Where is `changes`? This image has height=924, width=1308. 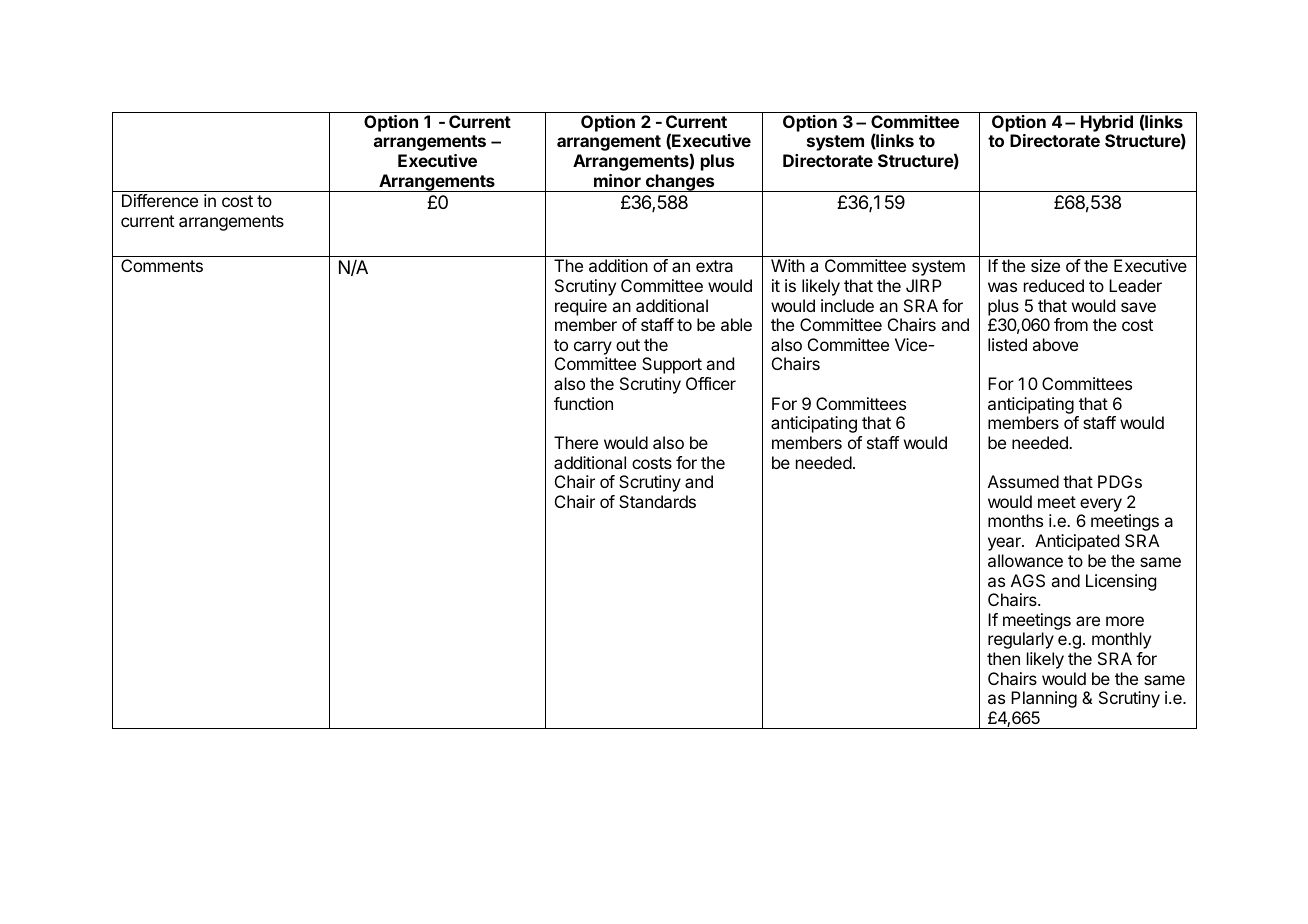
changes is located at coordinates (680, 183).
